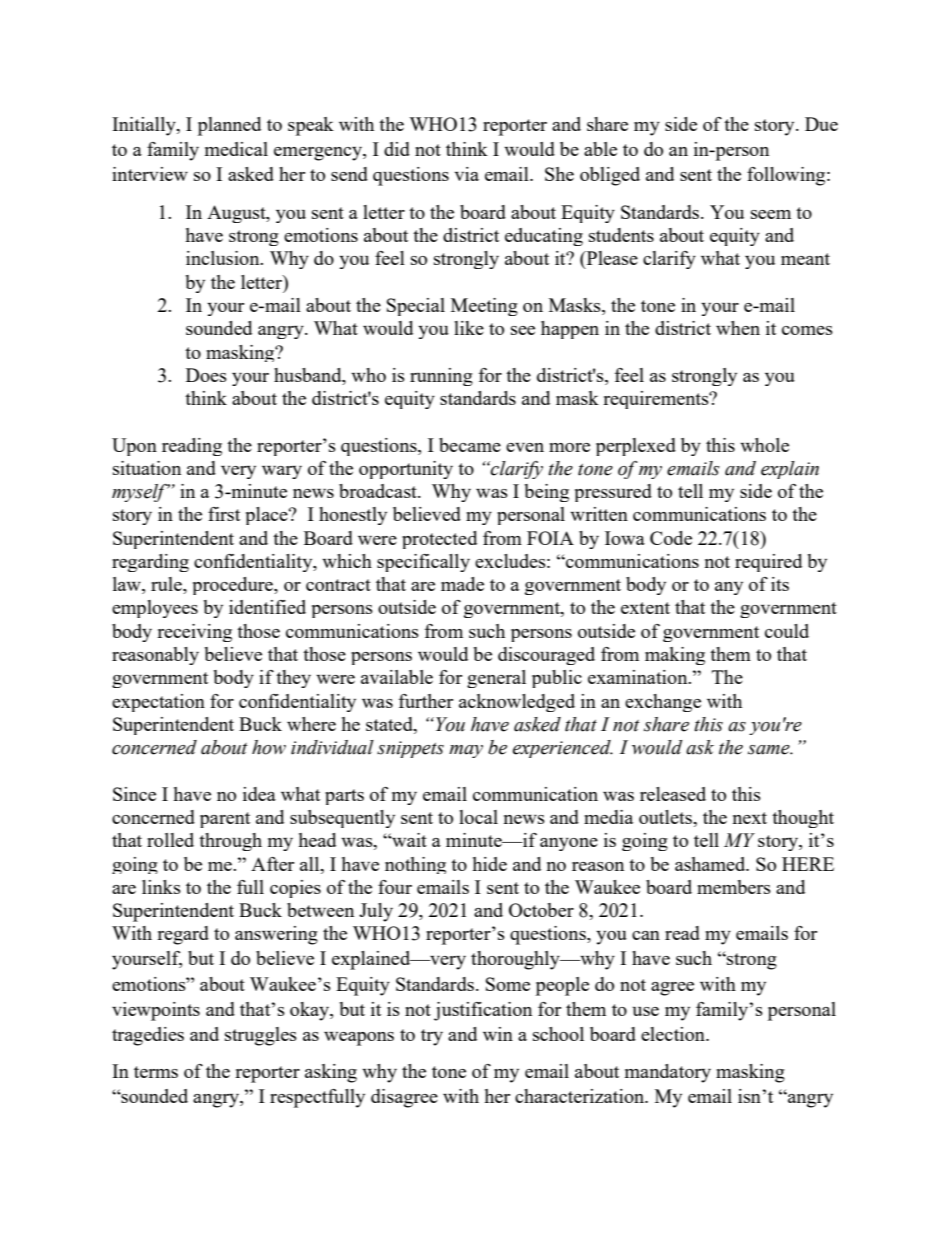 The image size is (952, 1233). I want to click on try, so click(432, 1037).
